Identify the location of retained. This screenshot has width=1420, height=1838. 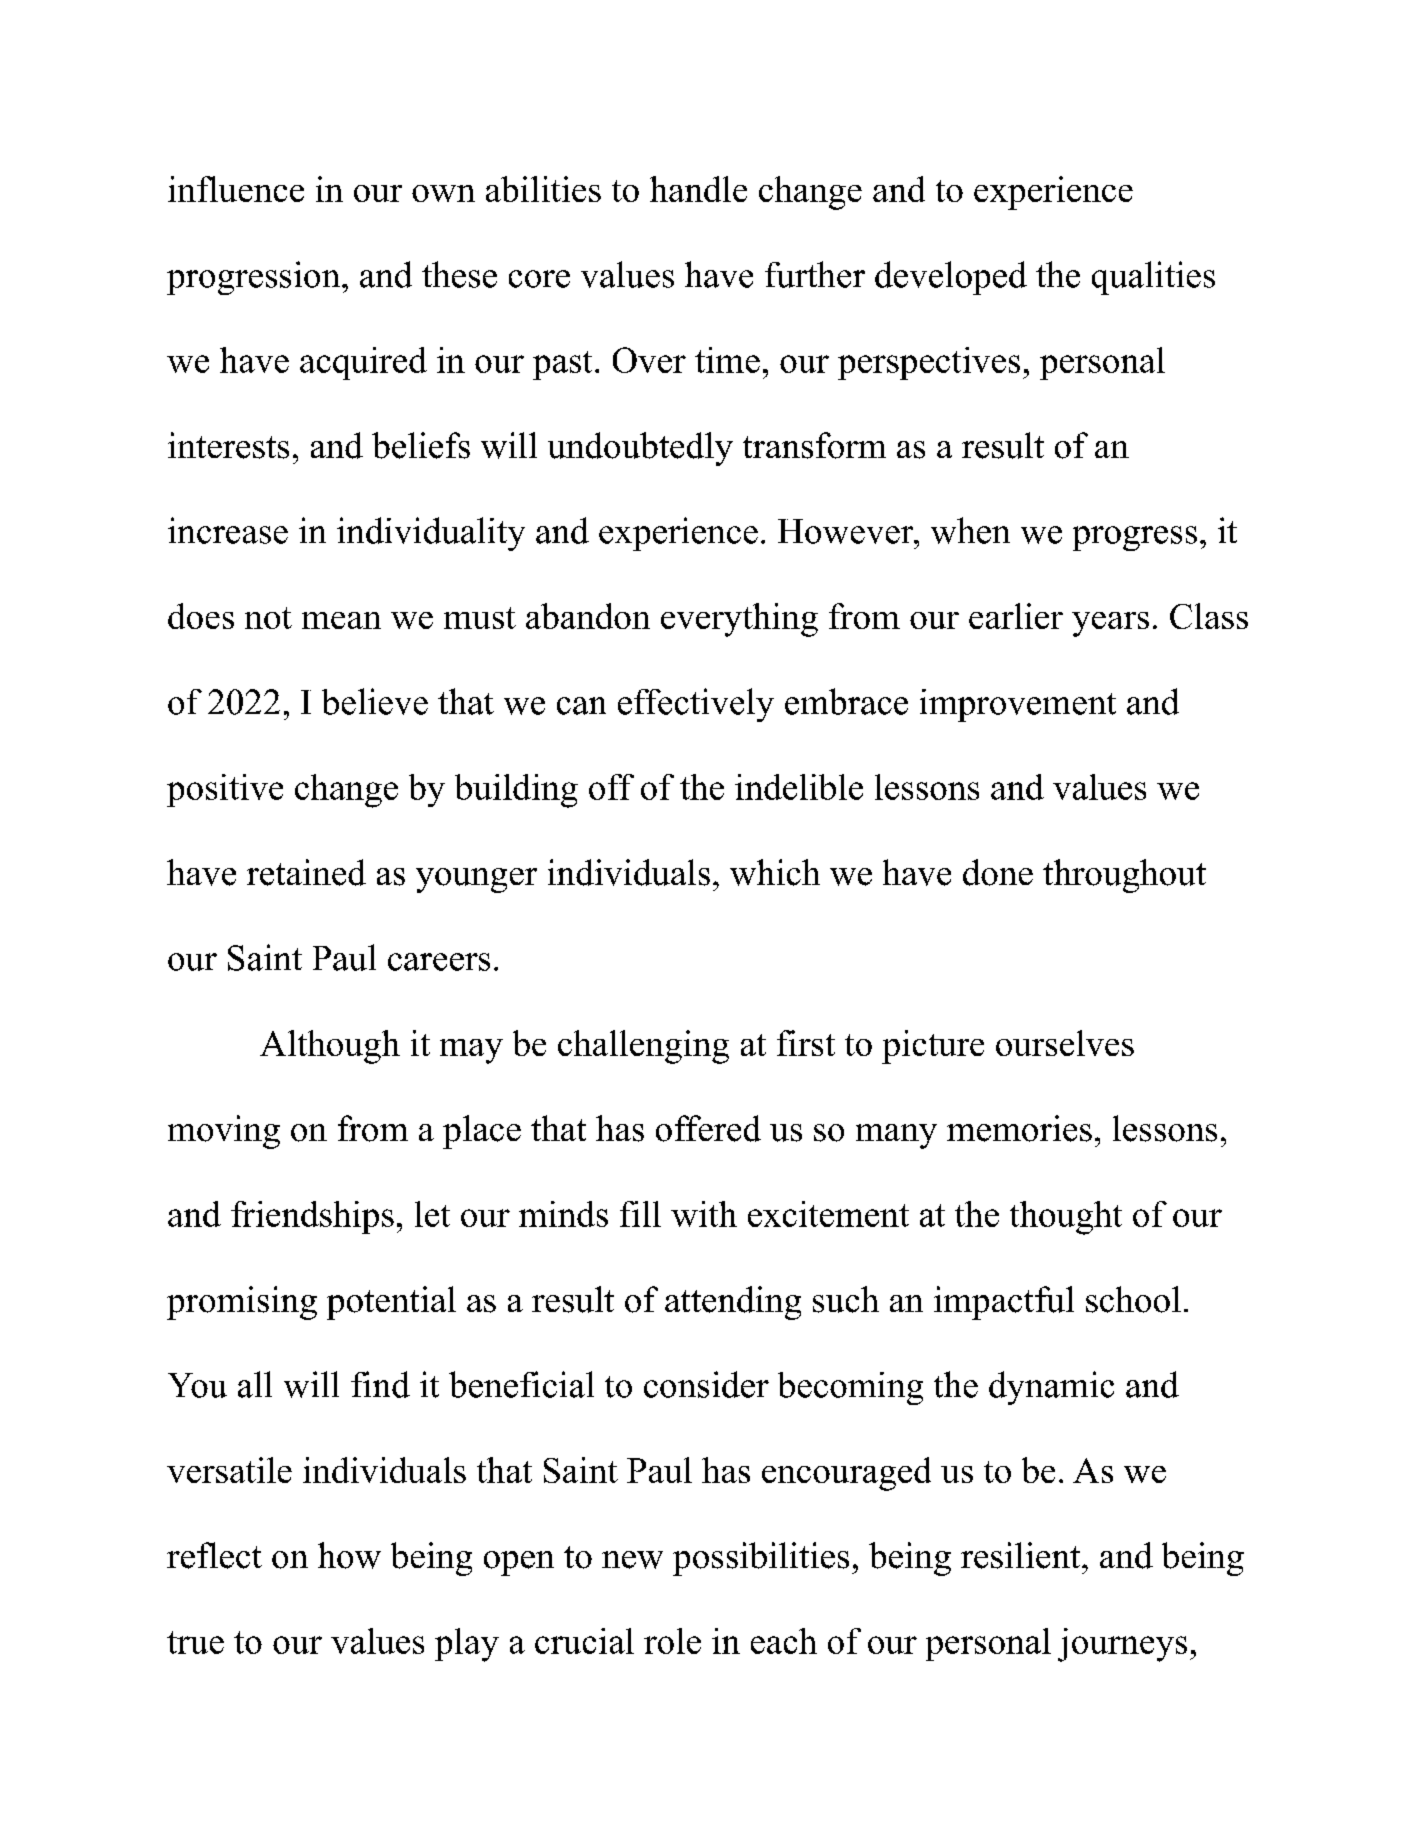
(306, 872).
